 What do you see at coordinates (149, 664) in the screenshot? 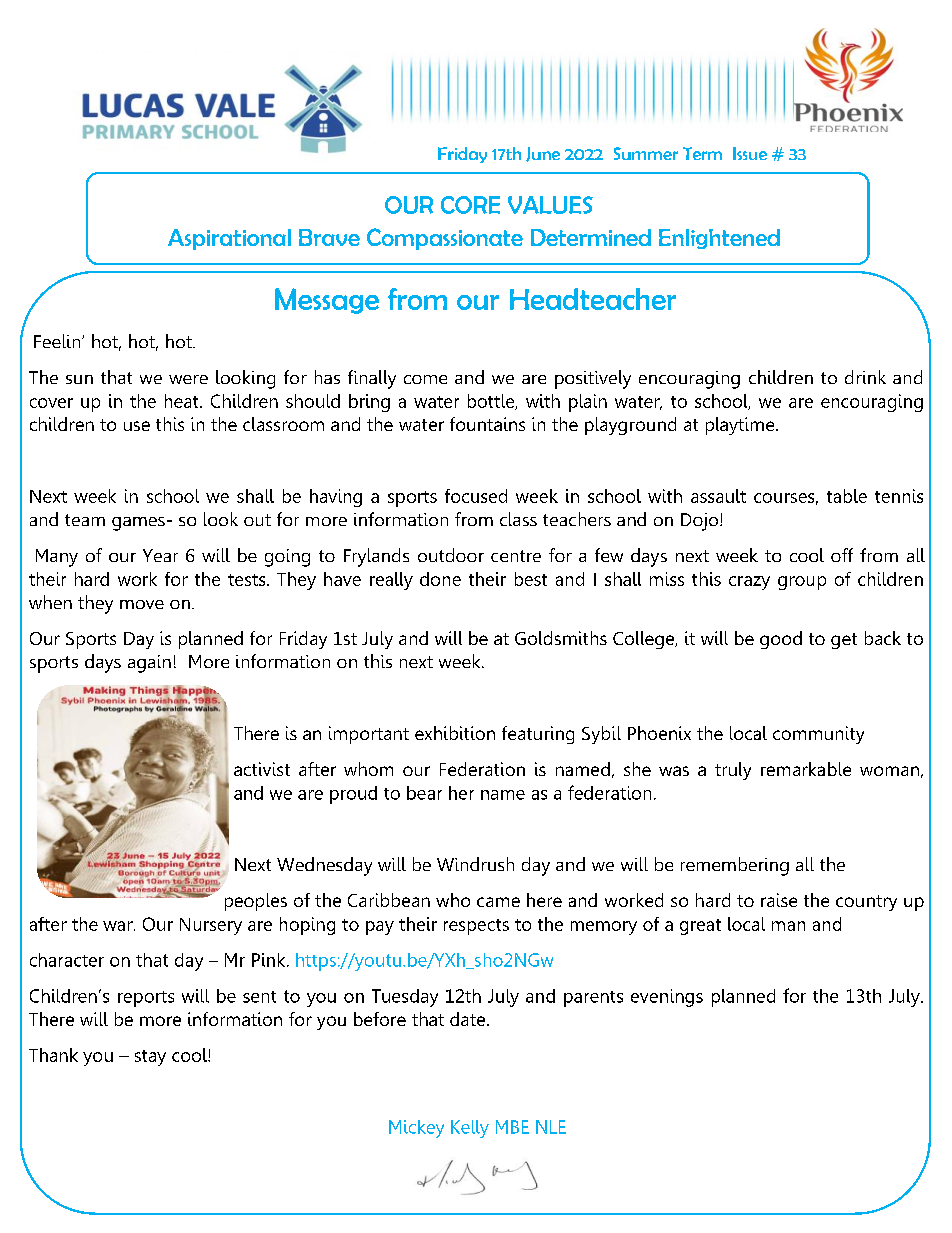
I see `again` at bounding box center [149, 664].
